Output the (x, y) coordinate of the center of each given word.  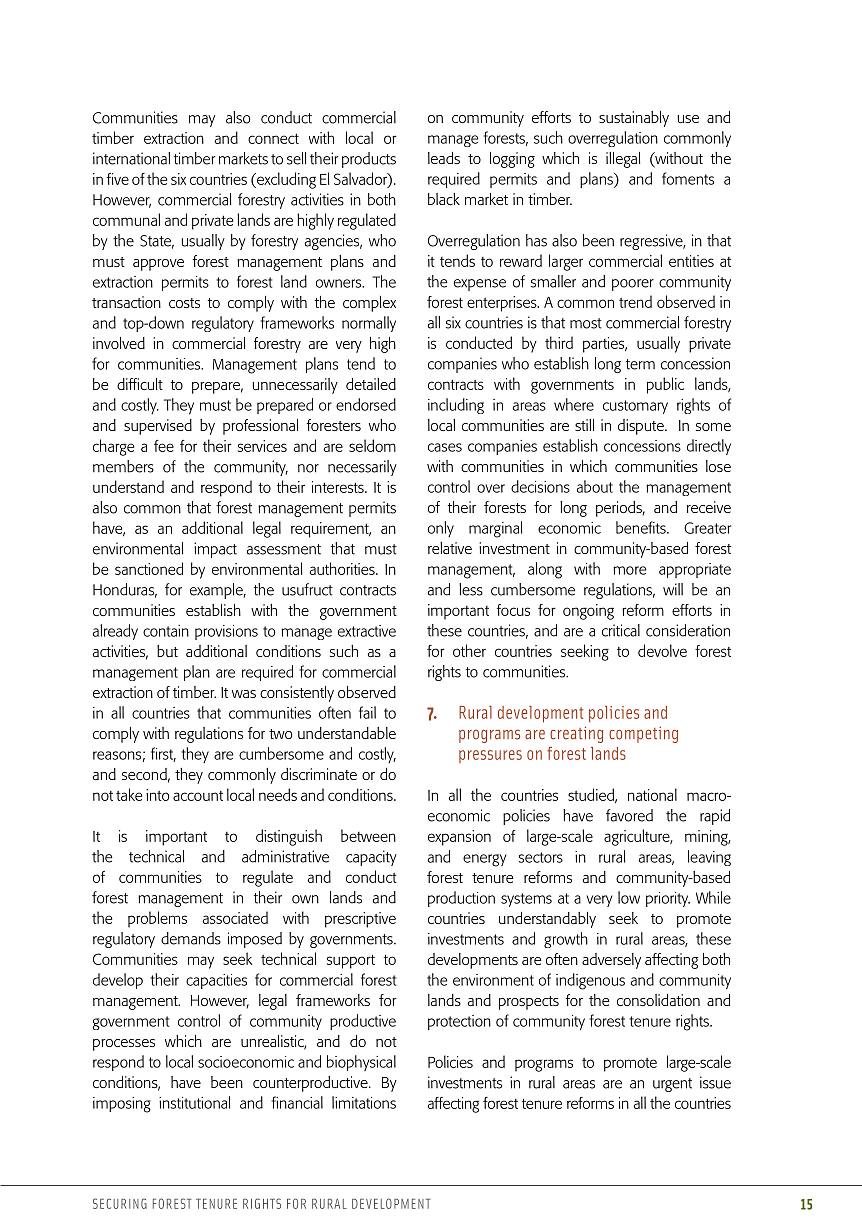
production (461, 899)
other (469, 650)
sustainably (634, 119)
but (167, 651)
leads (444, 158)
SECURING (120, 1203)
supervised (158, 427)
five (118, 179)
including (456, 406)
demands (191, 938)
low (629, 897)
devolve (662, 650)
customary (635, 407)
